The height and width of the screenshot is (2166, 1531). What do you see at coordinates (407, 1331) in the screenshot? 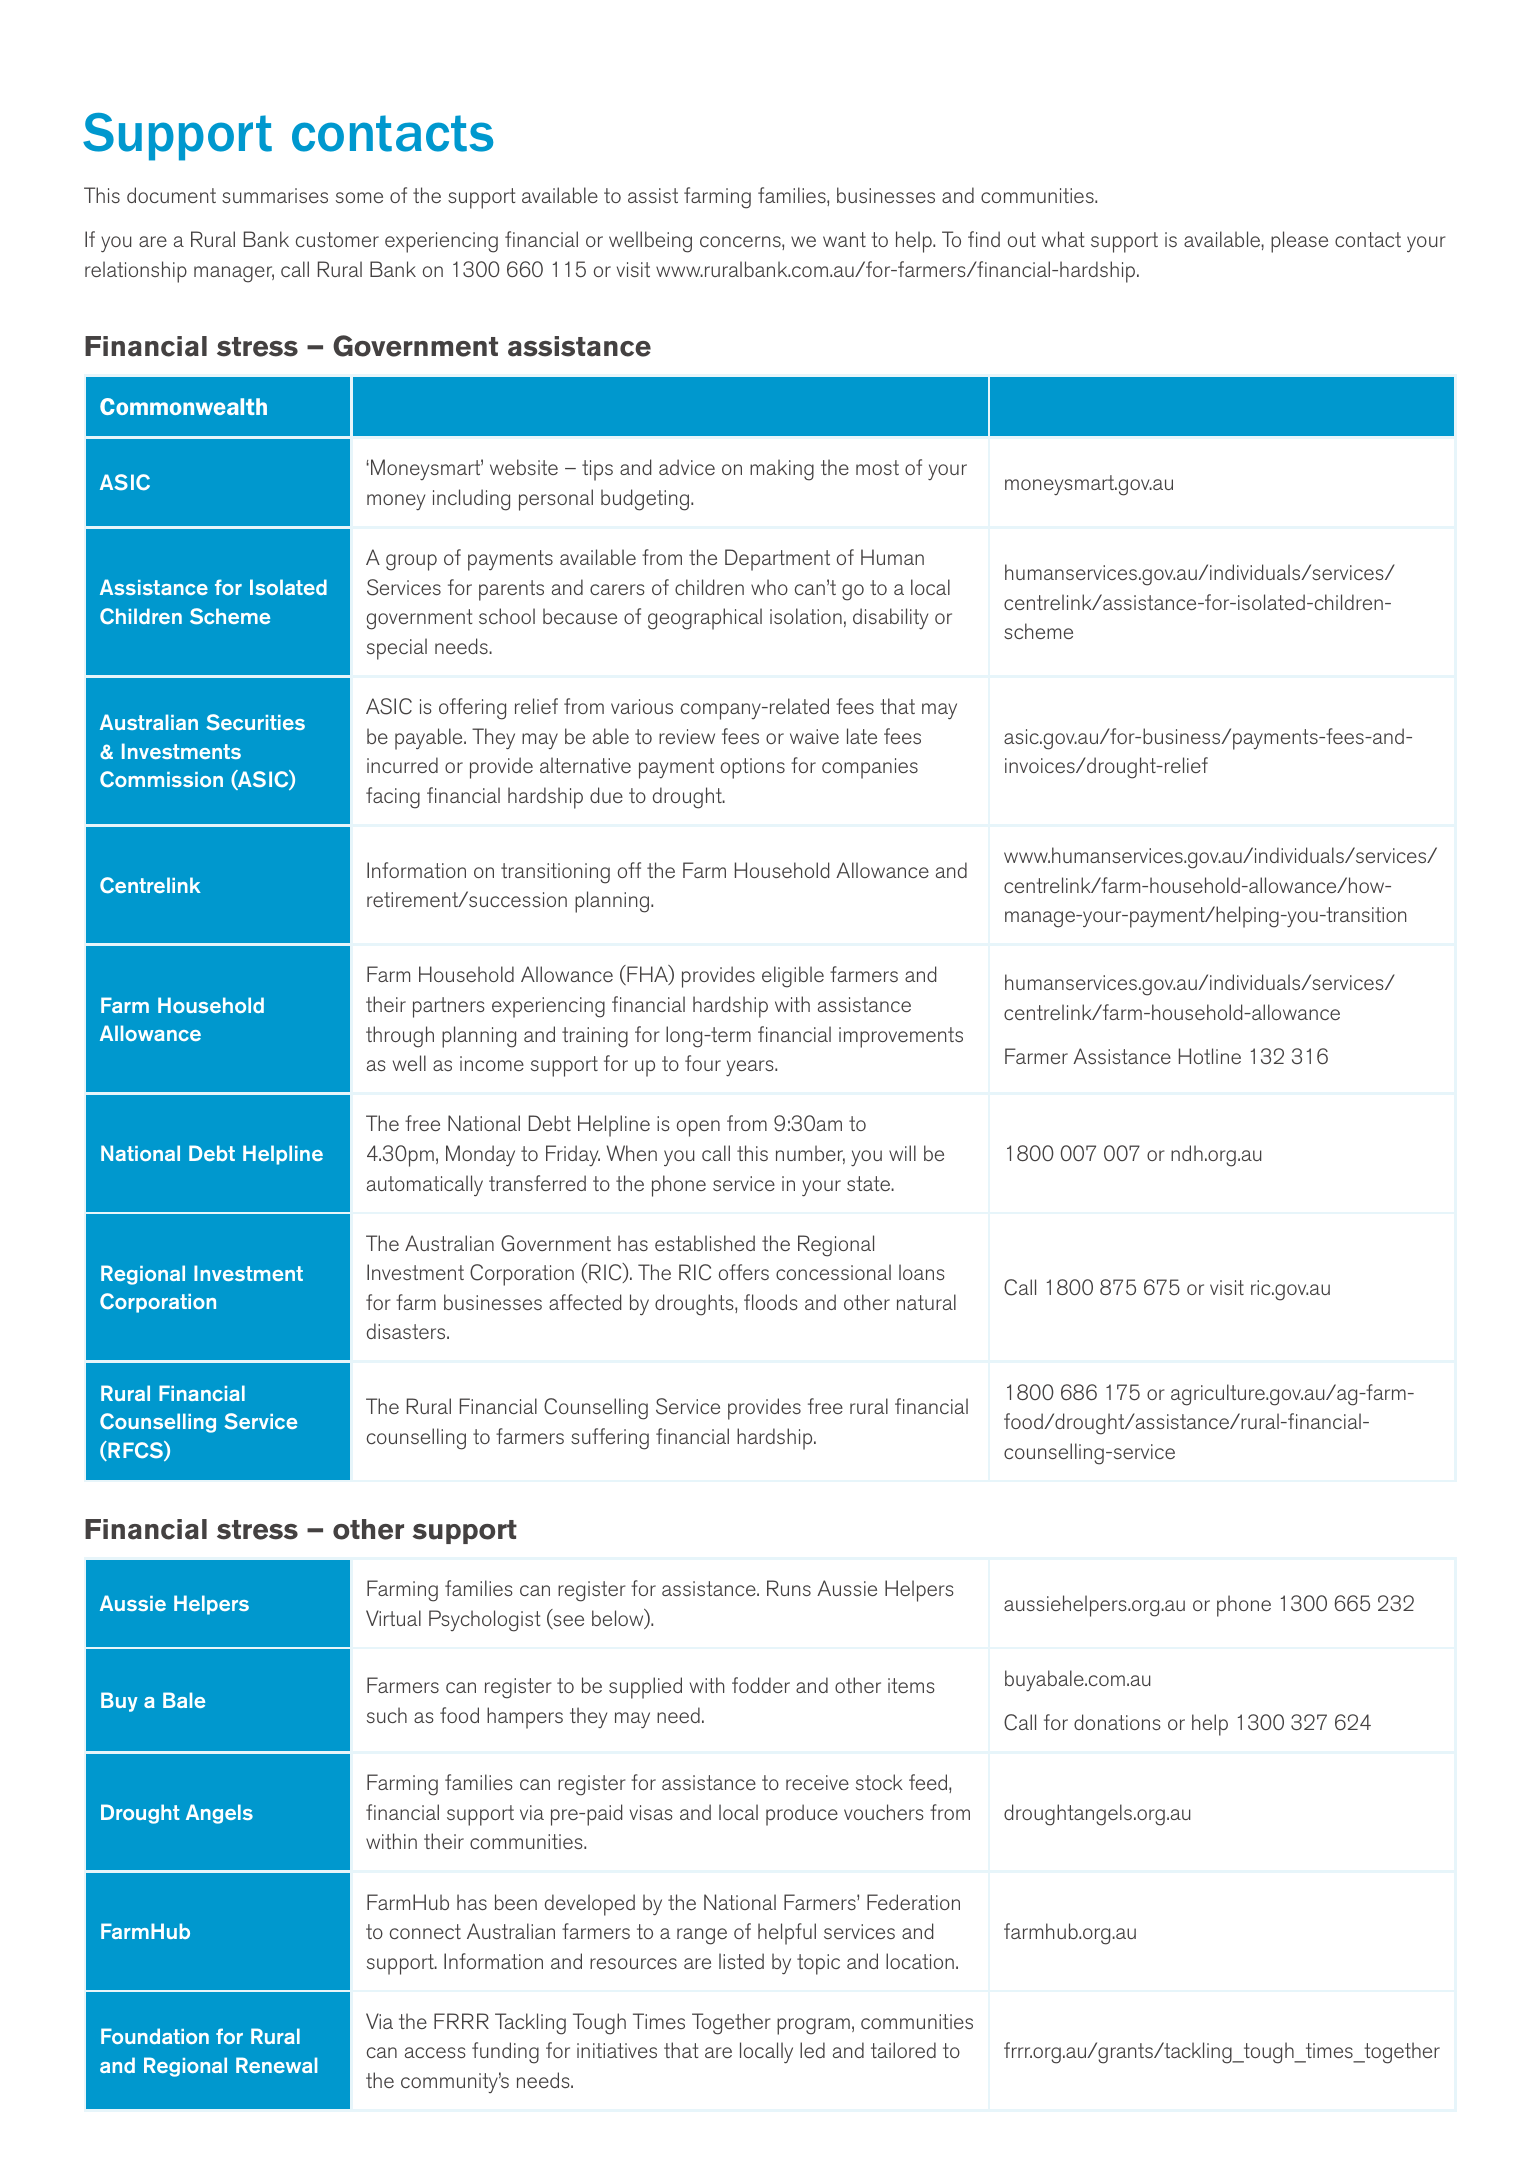
I see `disasters` at bounding box center [407, 1331].
